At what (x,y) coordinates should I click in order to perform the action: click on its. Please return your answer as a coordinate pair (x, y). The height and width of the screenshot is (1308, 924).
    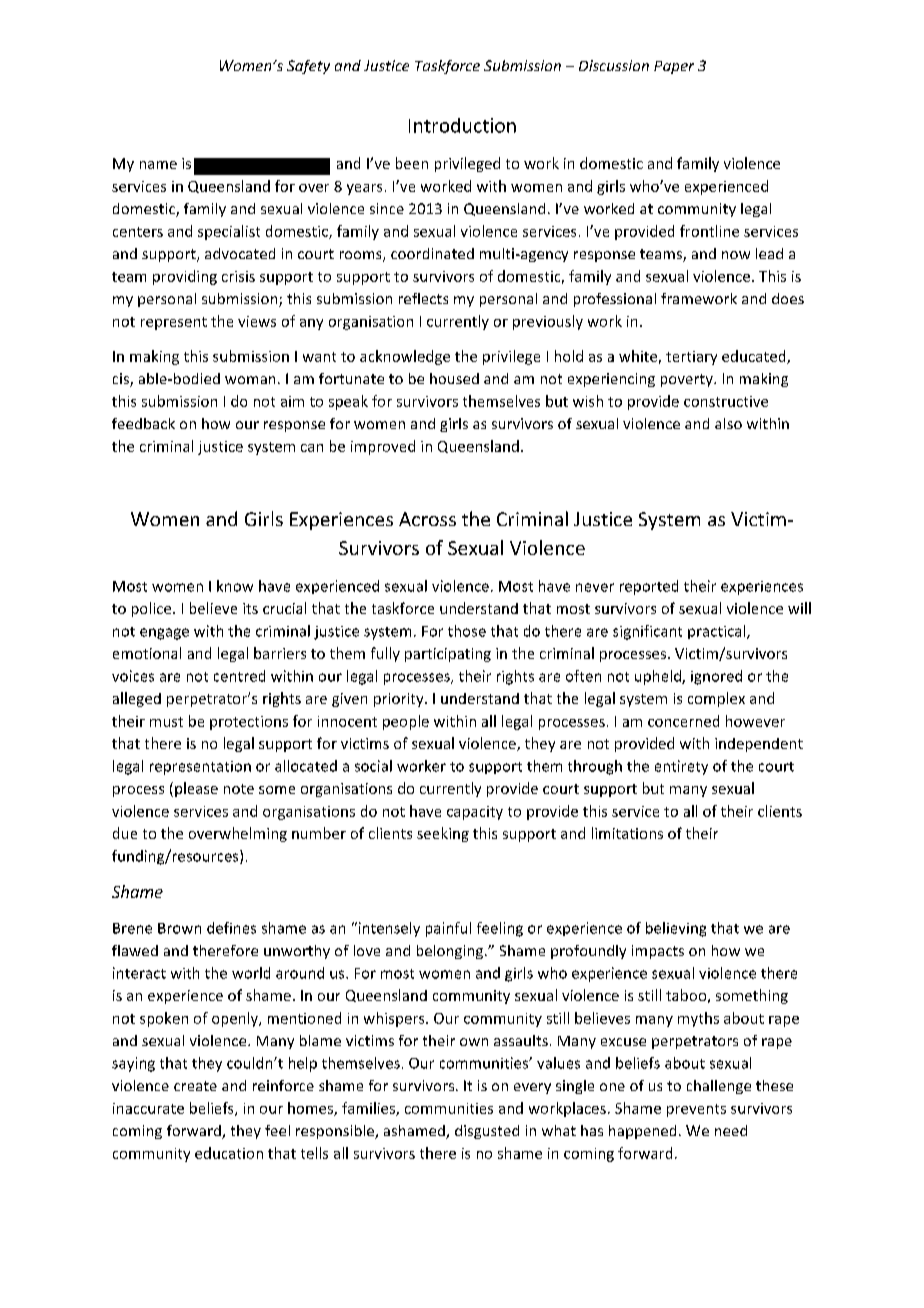
    Looking at the image, I should click on (250, 608).
